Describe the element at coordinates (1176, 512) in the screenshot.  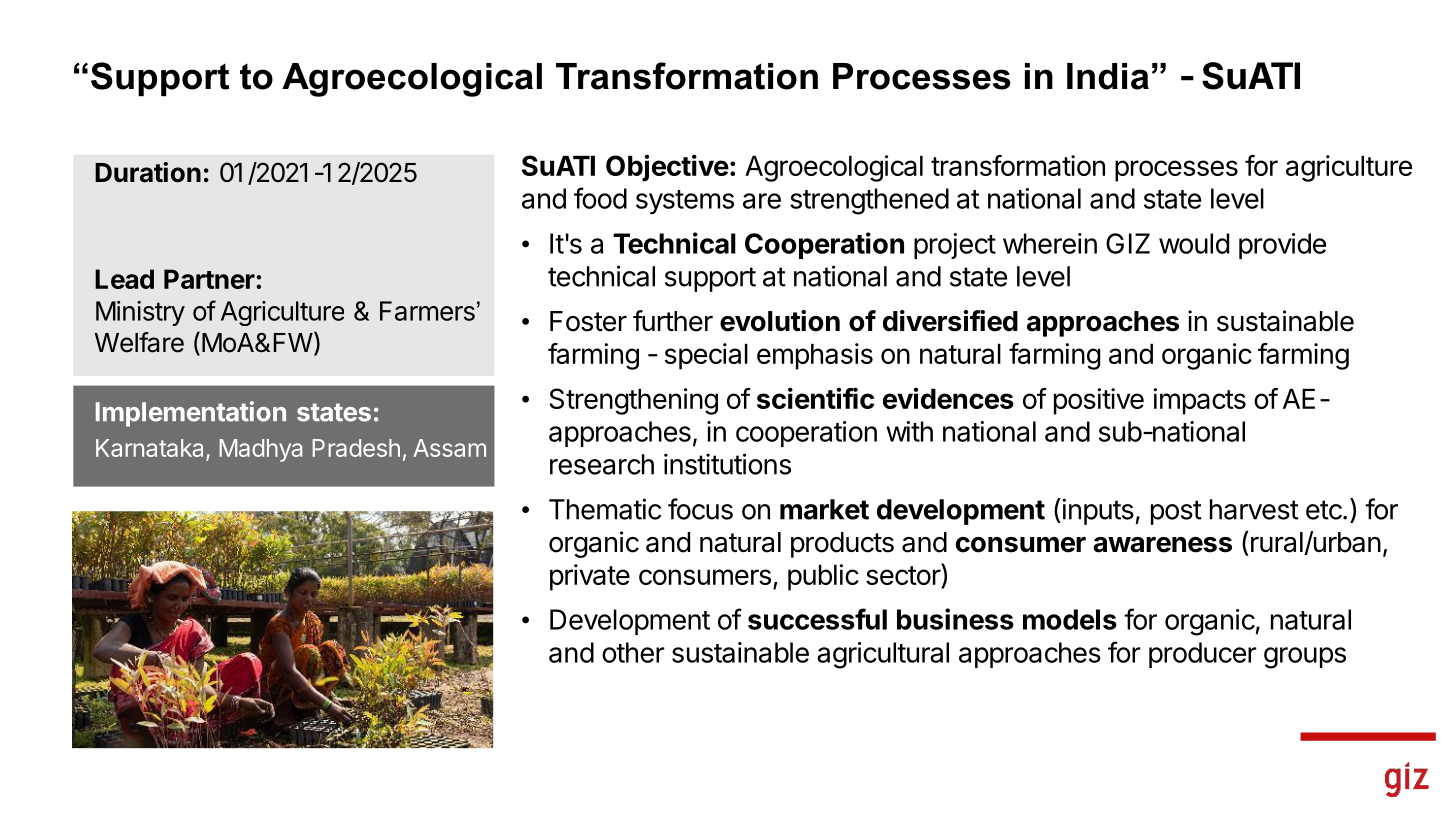
I see `post` at that location.
